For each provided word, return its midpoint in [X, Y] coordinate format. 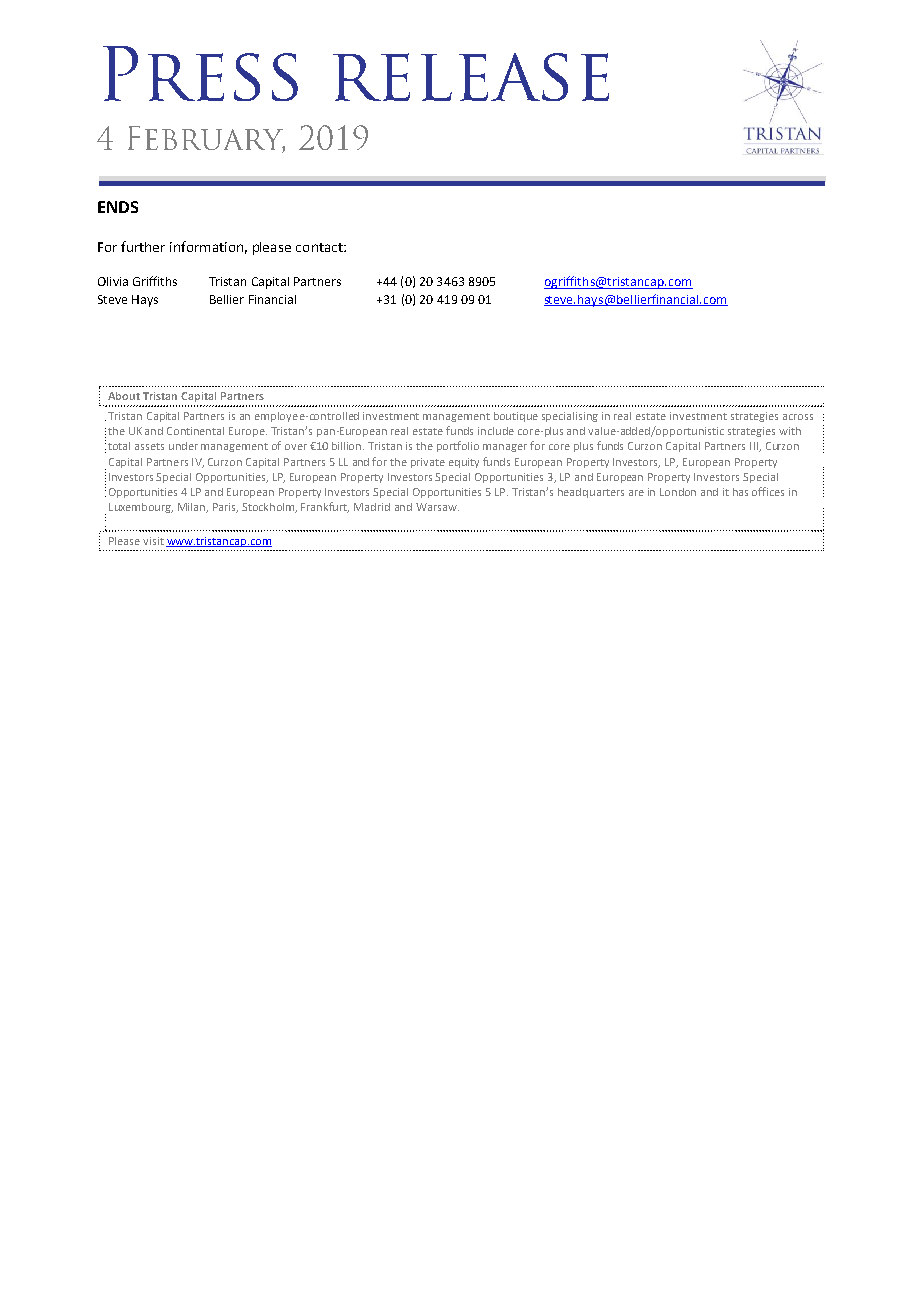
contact [320, 247]
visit [153, 541]
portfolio [458, 446]
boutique [516, 417]
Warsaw [437, 507]
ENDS [118, 207]
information [206, 246]
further [143, 246]
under [183, 446]
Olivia [113, 281]
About [124, 396]
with [790, 431]
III [755, 447]
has [740, 492]
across [798, 417]
